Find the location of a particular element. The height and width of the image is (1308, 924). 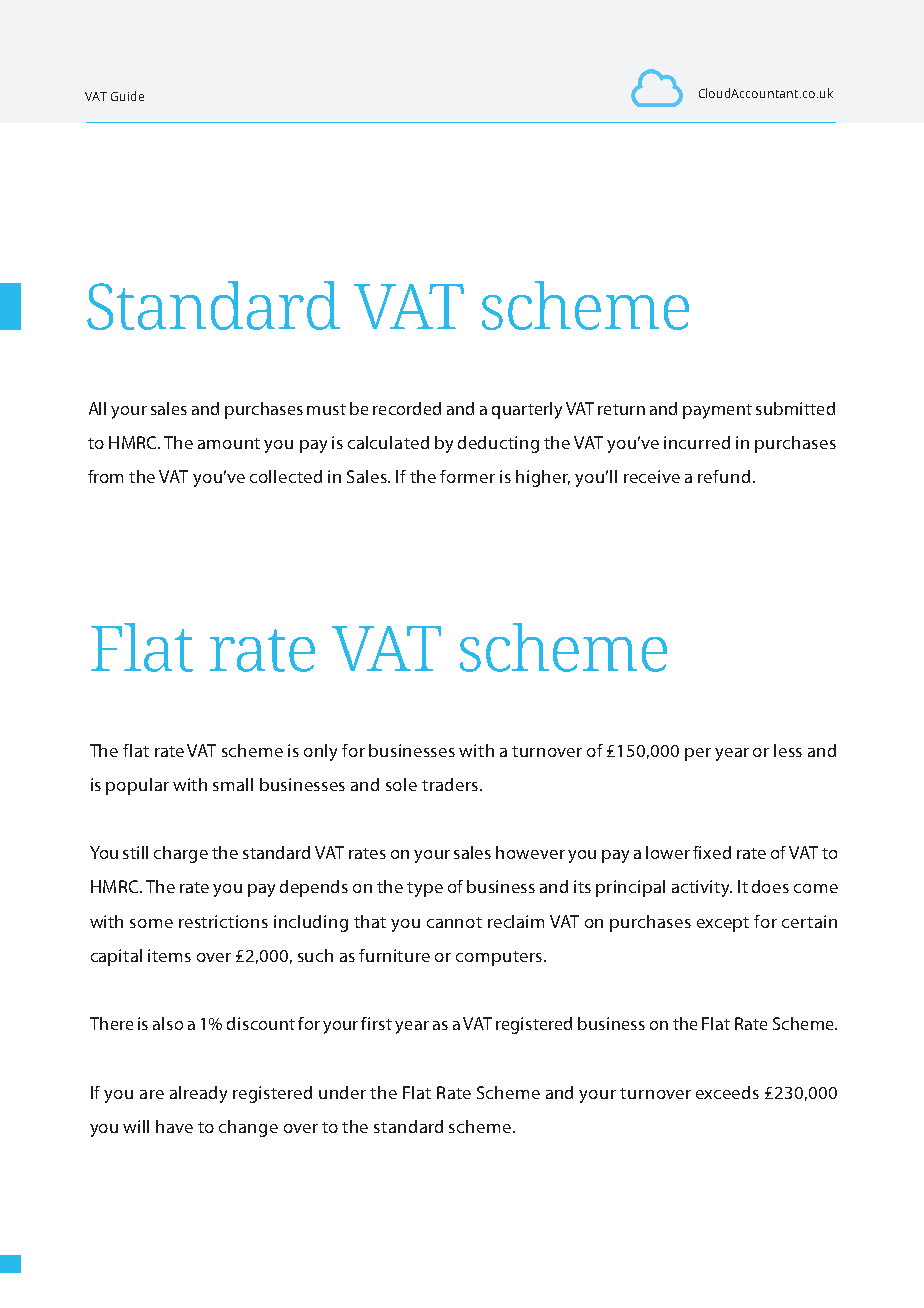

quarterly is located at coordinates (527, 410).
